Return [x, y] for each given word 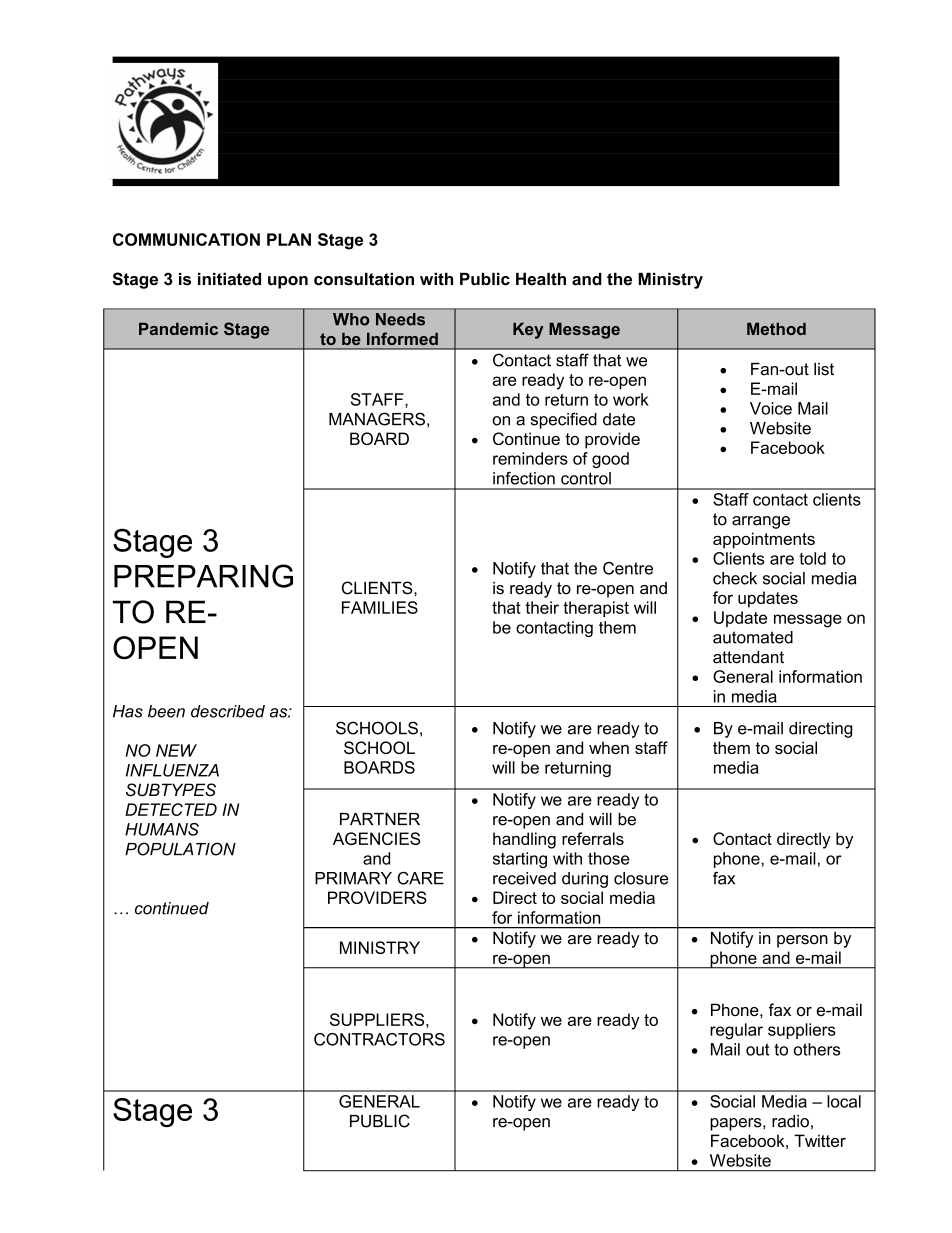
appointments [764, 540]
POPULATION [180, 849]
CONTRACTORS [379, 1039]
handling [524, 840]
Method [776, 328]
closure [641, 878]
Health [541, 279]
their [542, 607]
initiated [229, 279]
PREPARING [203, 576]
